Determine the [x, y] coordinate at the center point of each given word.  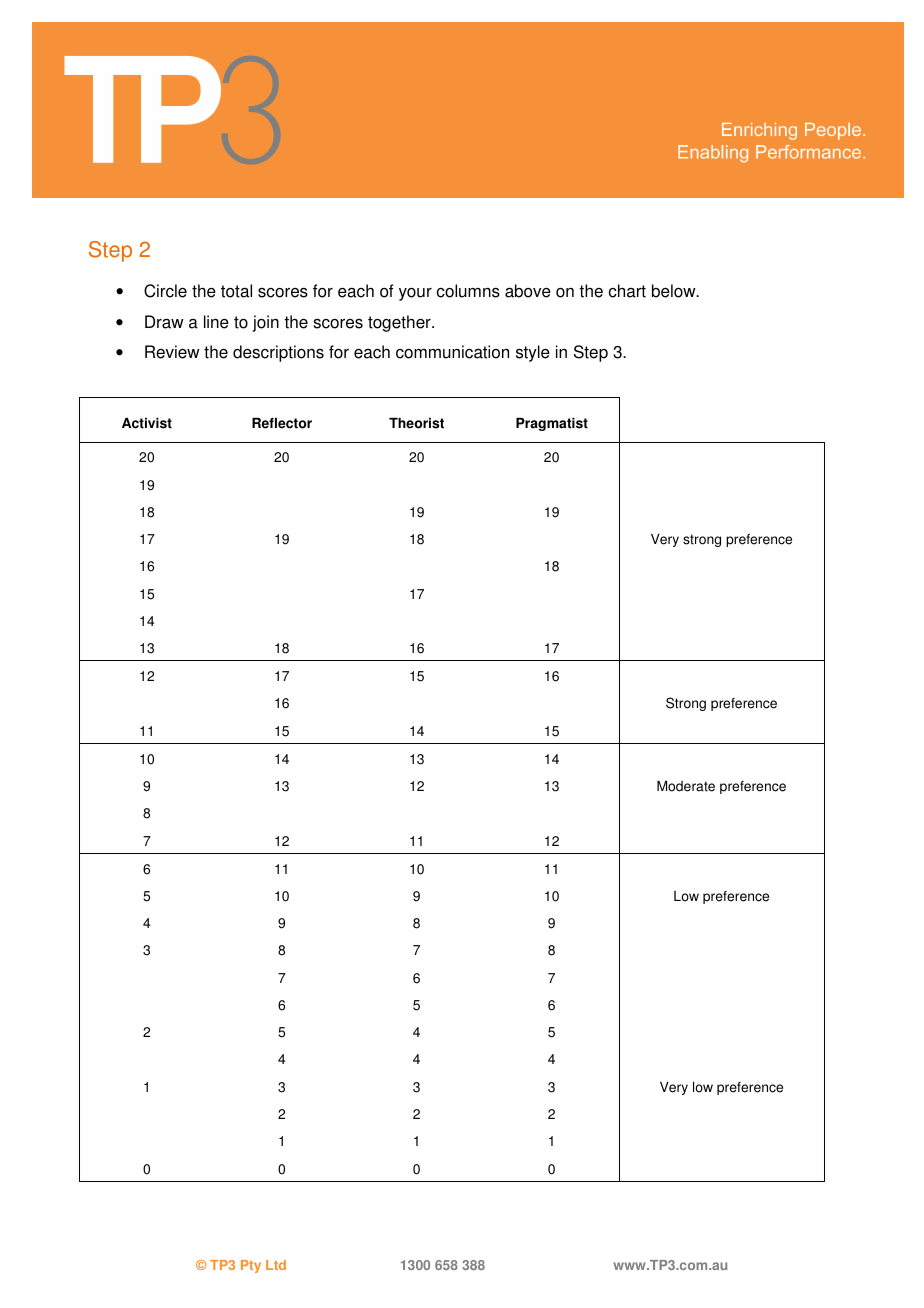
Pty [251, 1266]
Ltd [276, 1265]
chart [627, 291]
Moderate [686, 786]
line [216, 322]
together [400, 323]
